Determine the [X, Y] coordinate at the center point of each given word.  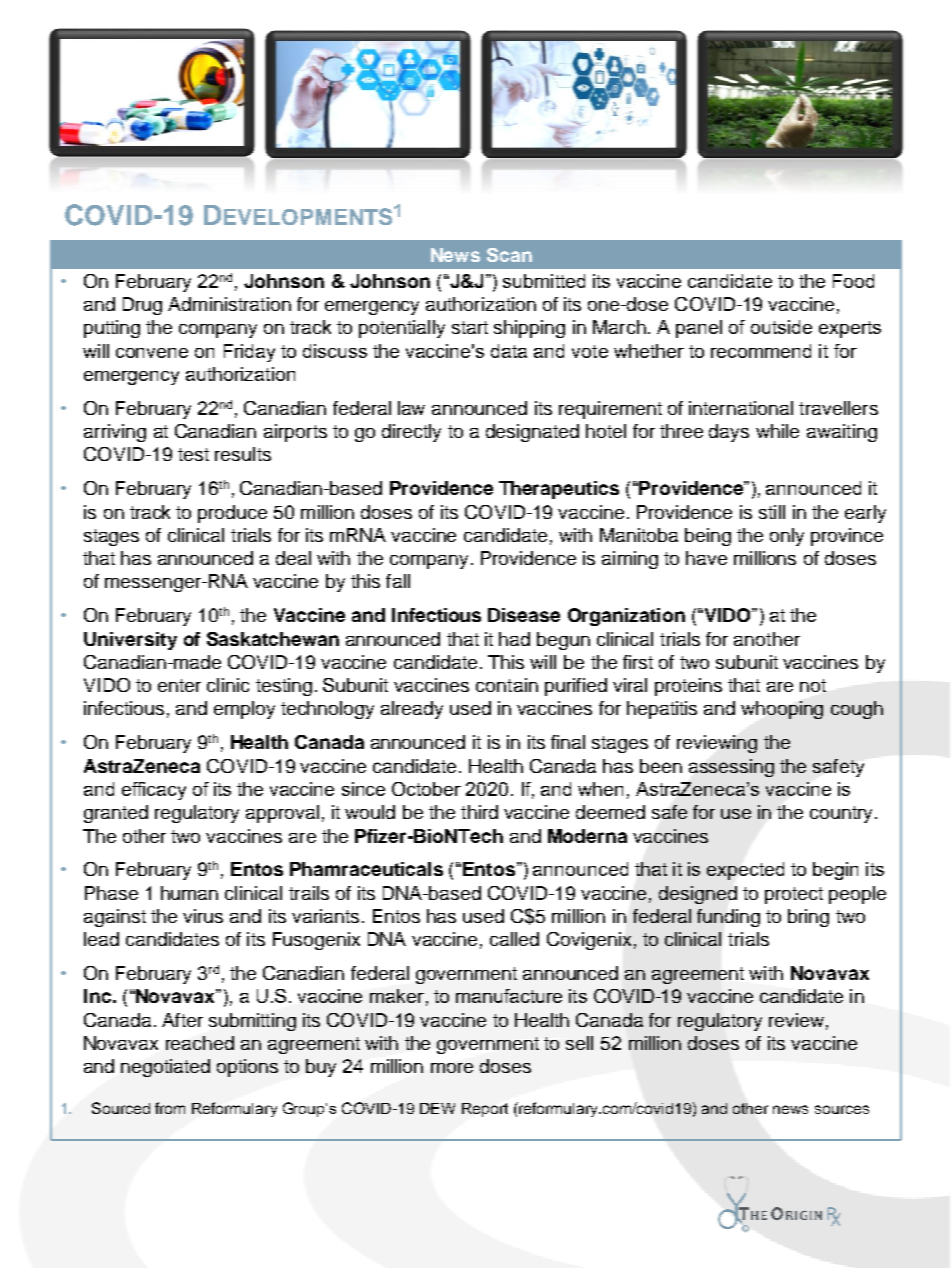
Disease [524, 615]
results [243, 454]
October [426, 789]
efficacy [154, 791]
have [706, 558]
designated [532, 433]
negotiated [165, 1068]
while [777, 431]
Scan [509, 255]
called [514, 939]
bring [808, 918]
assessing [731, 768]
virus [203, 916]
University [130, 641]
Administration [229, 304]
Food [853, 281]
